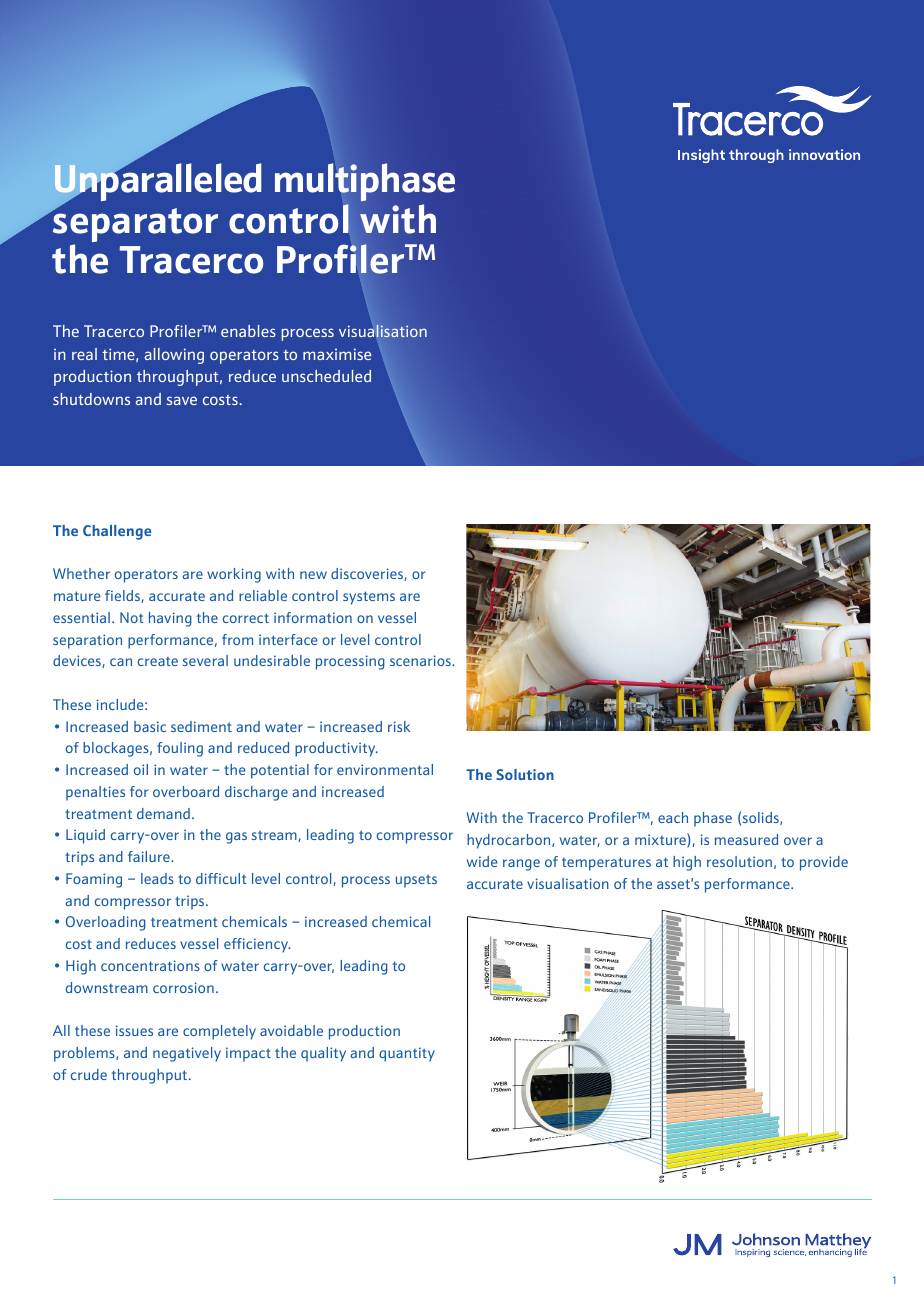 Image resolution: width=924 pixels, height=1308 pixels. I want to click on risk, so click(399, 726).
